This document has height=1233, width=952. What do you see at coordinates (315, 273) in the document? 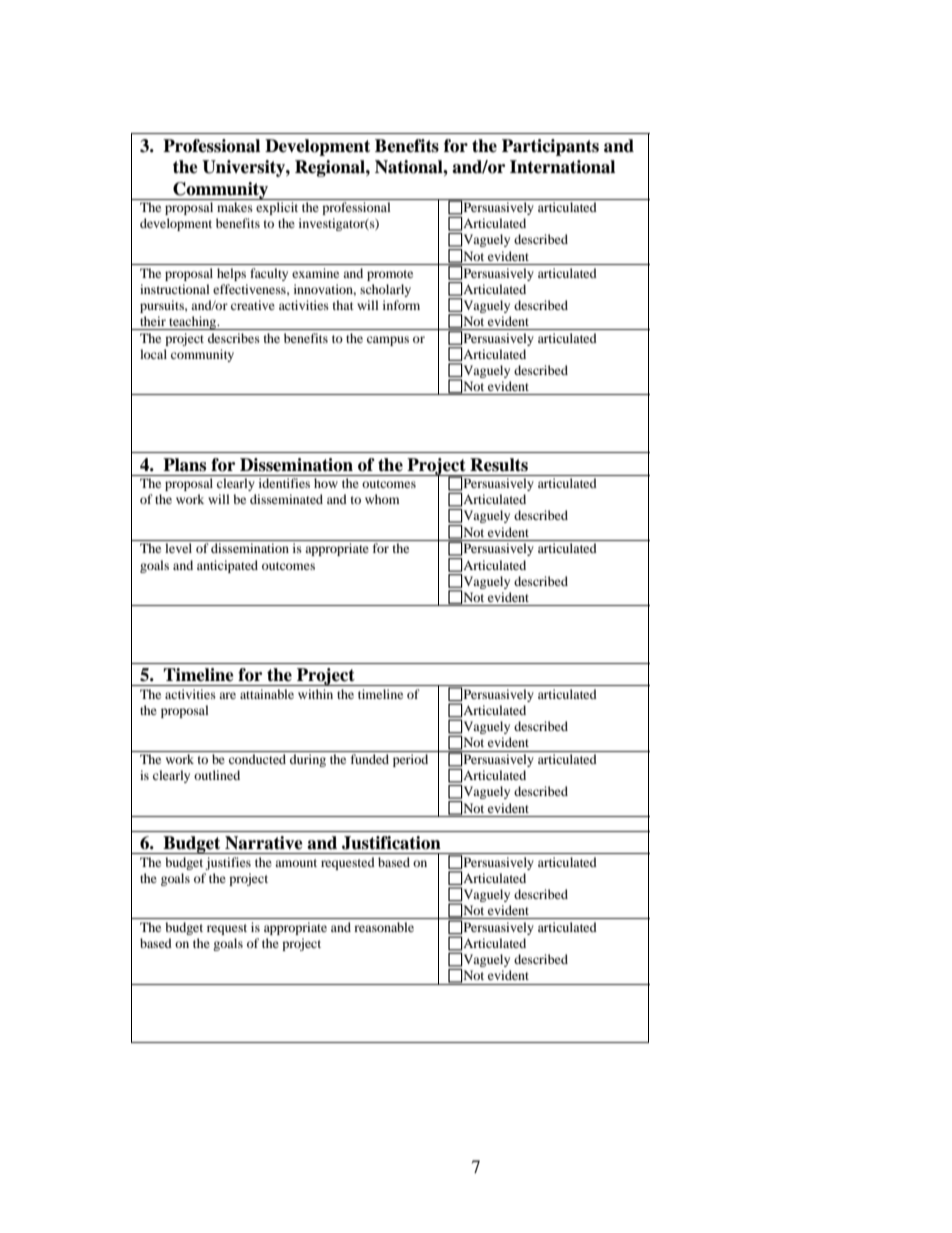
I see `examine` at bounding box center [315, 273].
